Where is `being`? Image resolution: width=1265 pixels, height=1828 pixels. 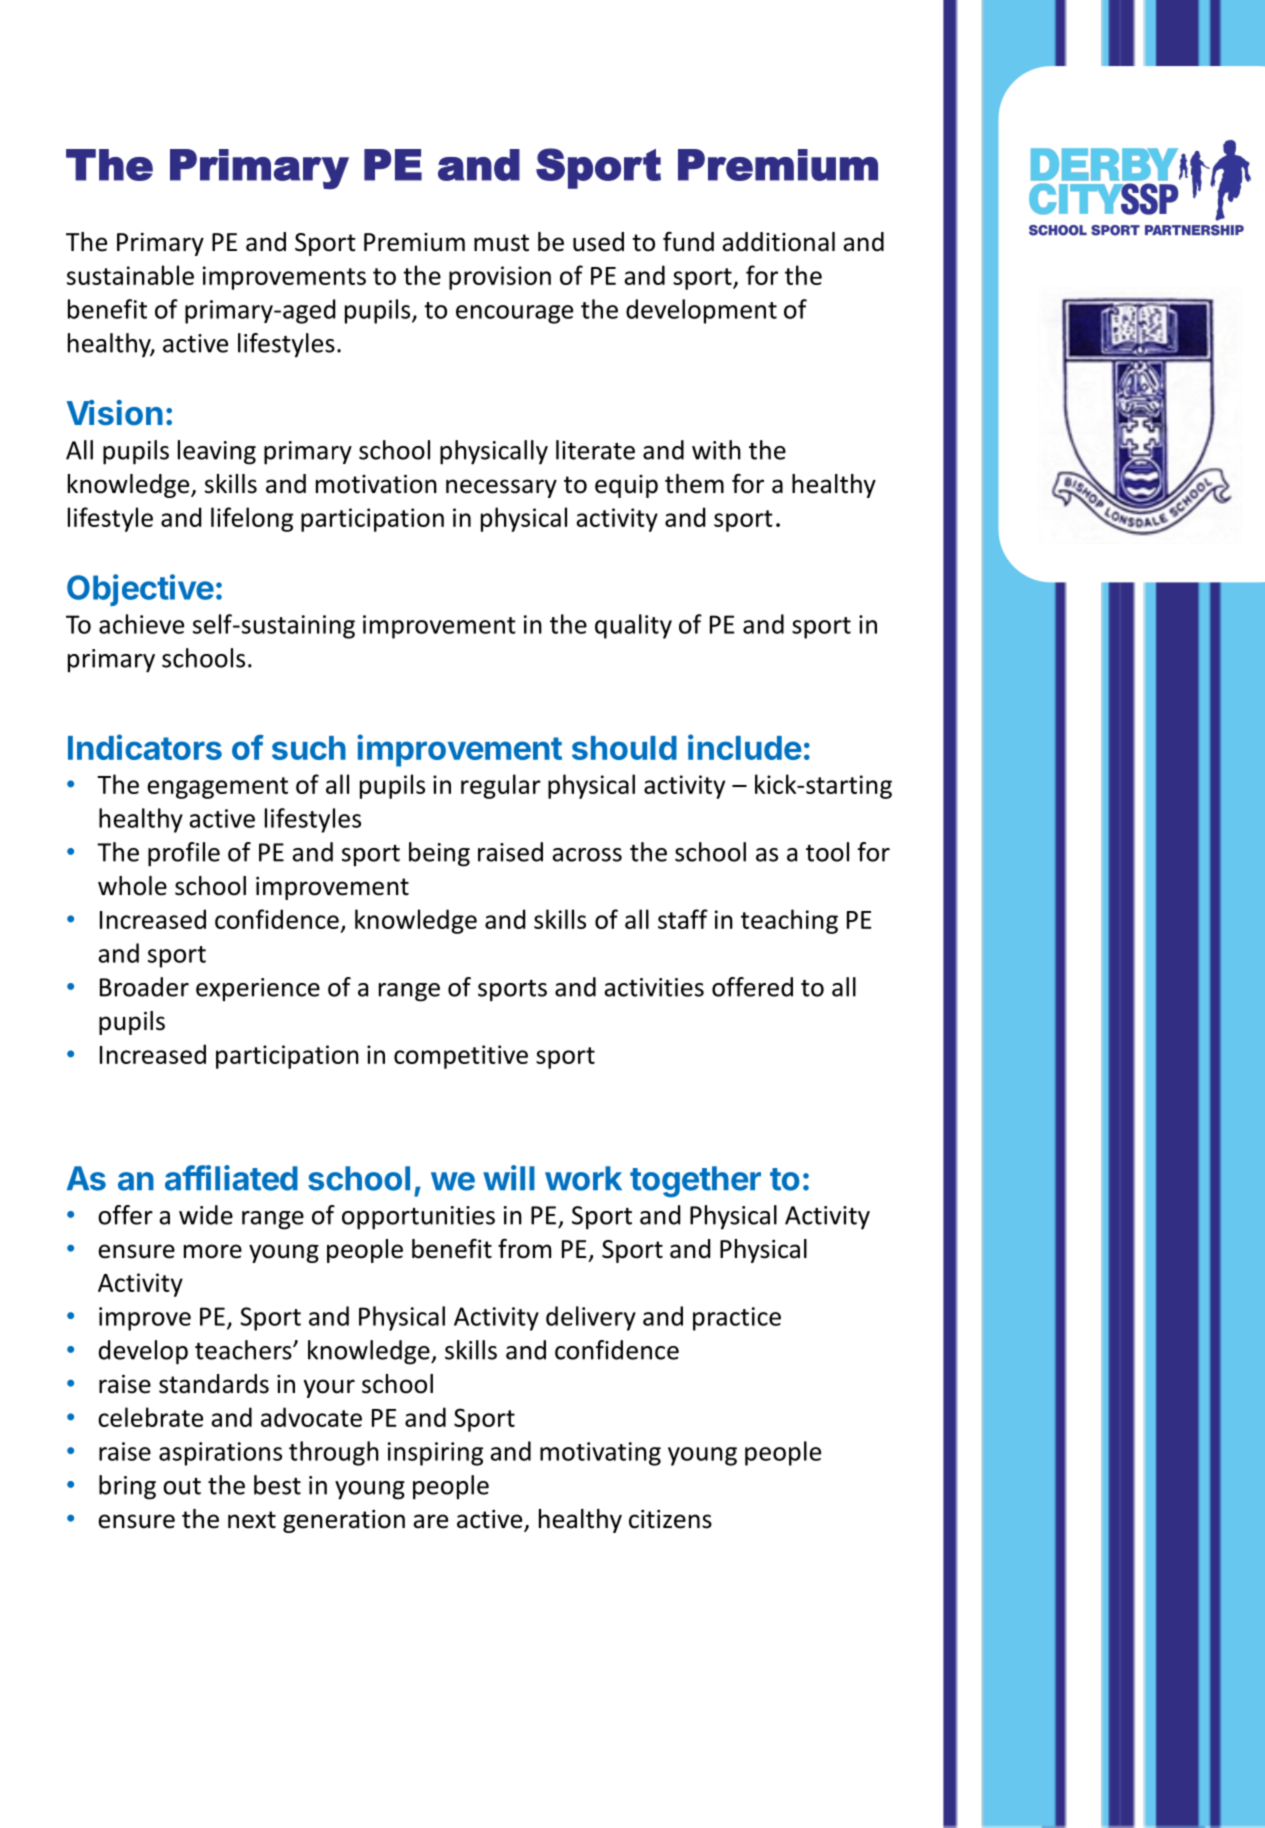 being is located at coordinates (439, 854).
